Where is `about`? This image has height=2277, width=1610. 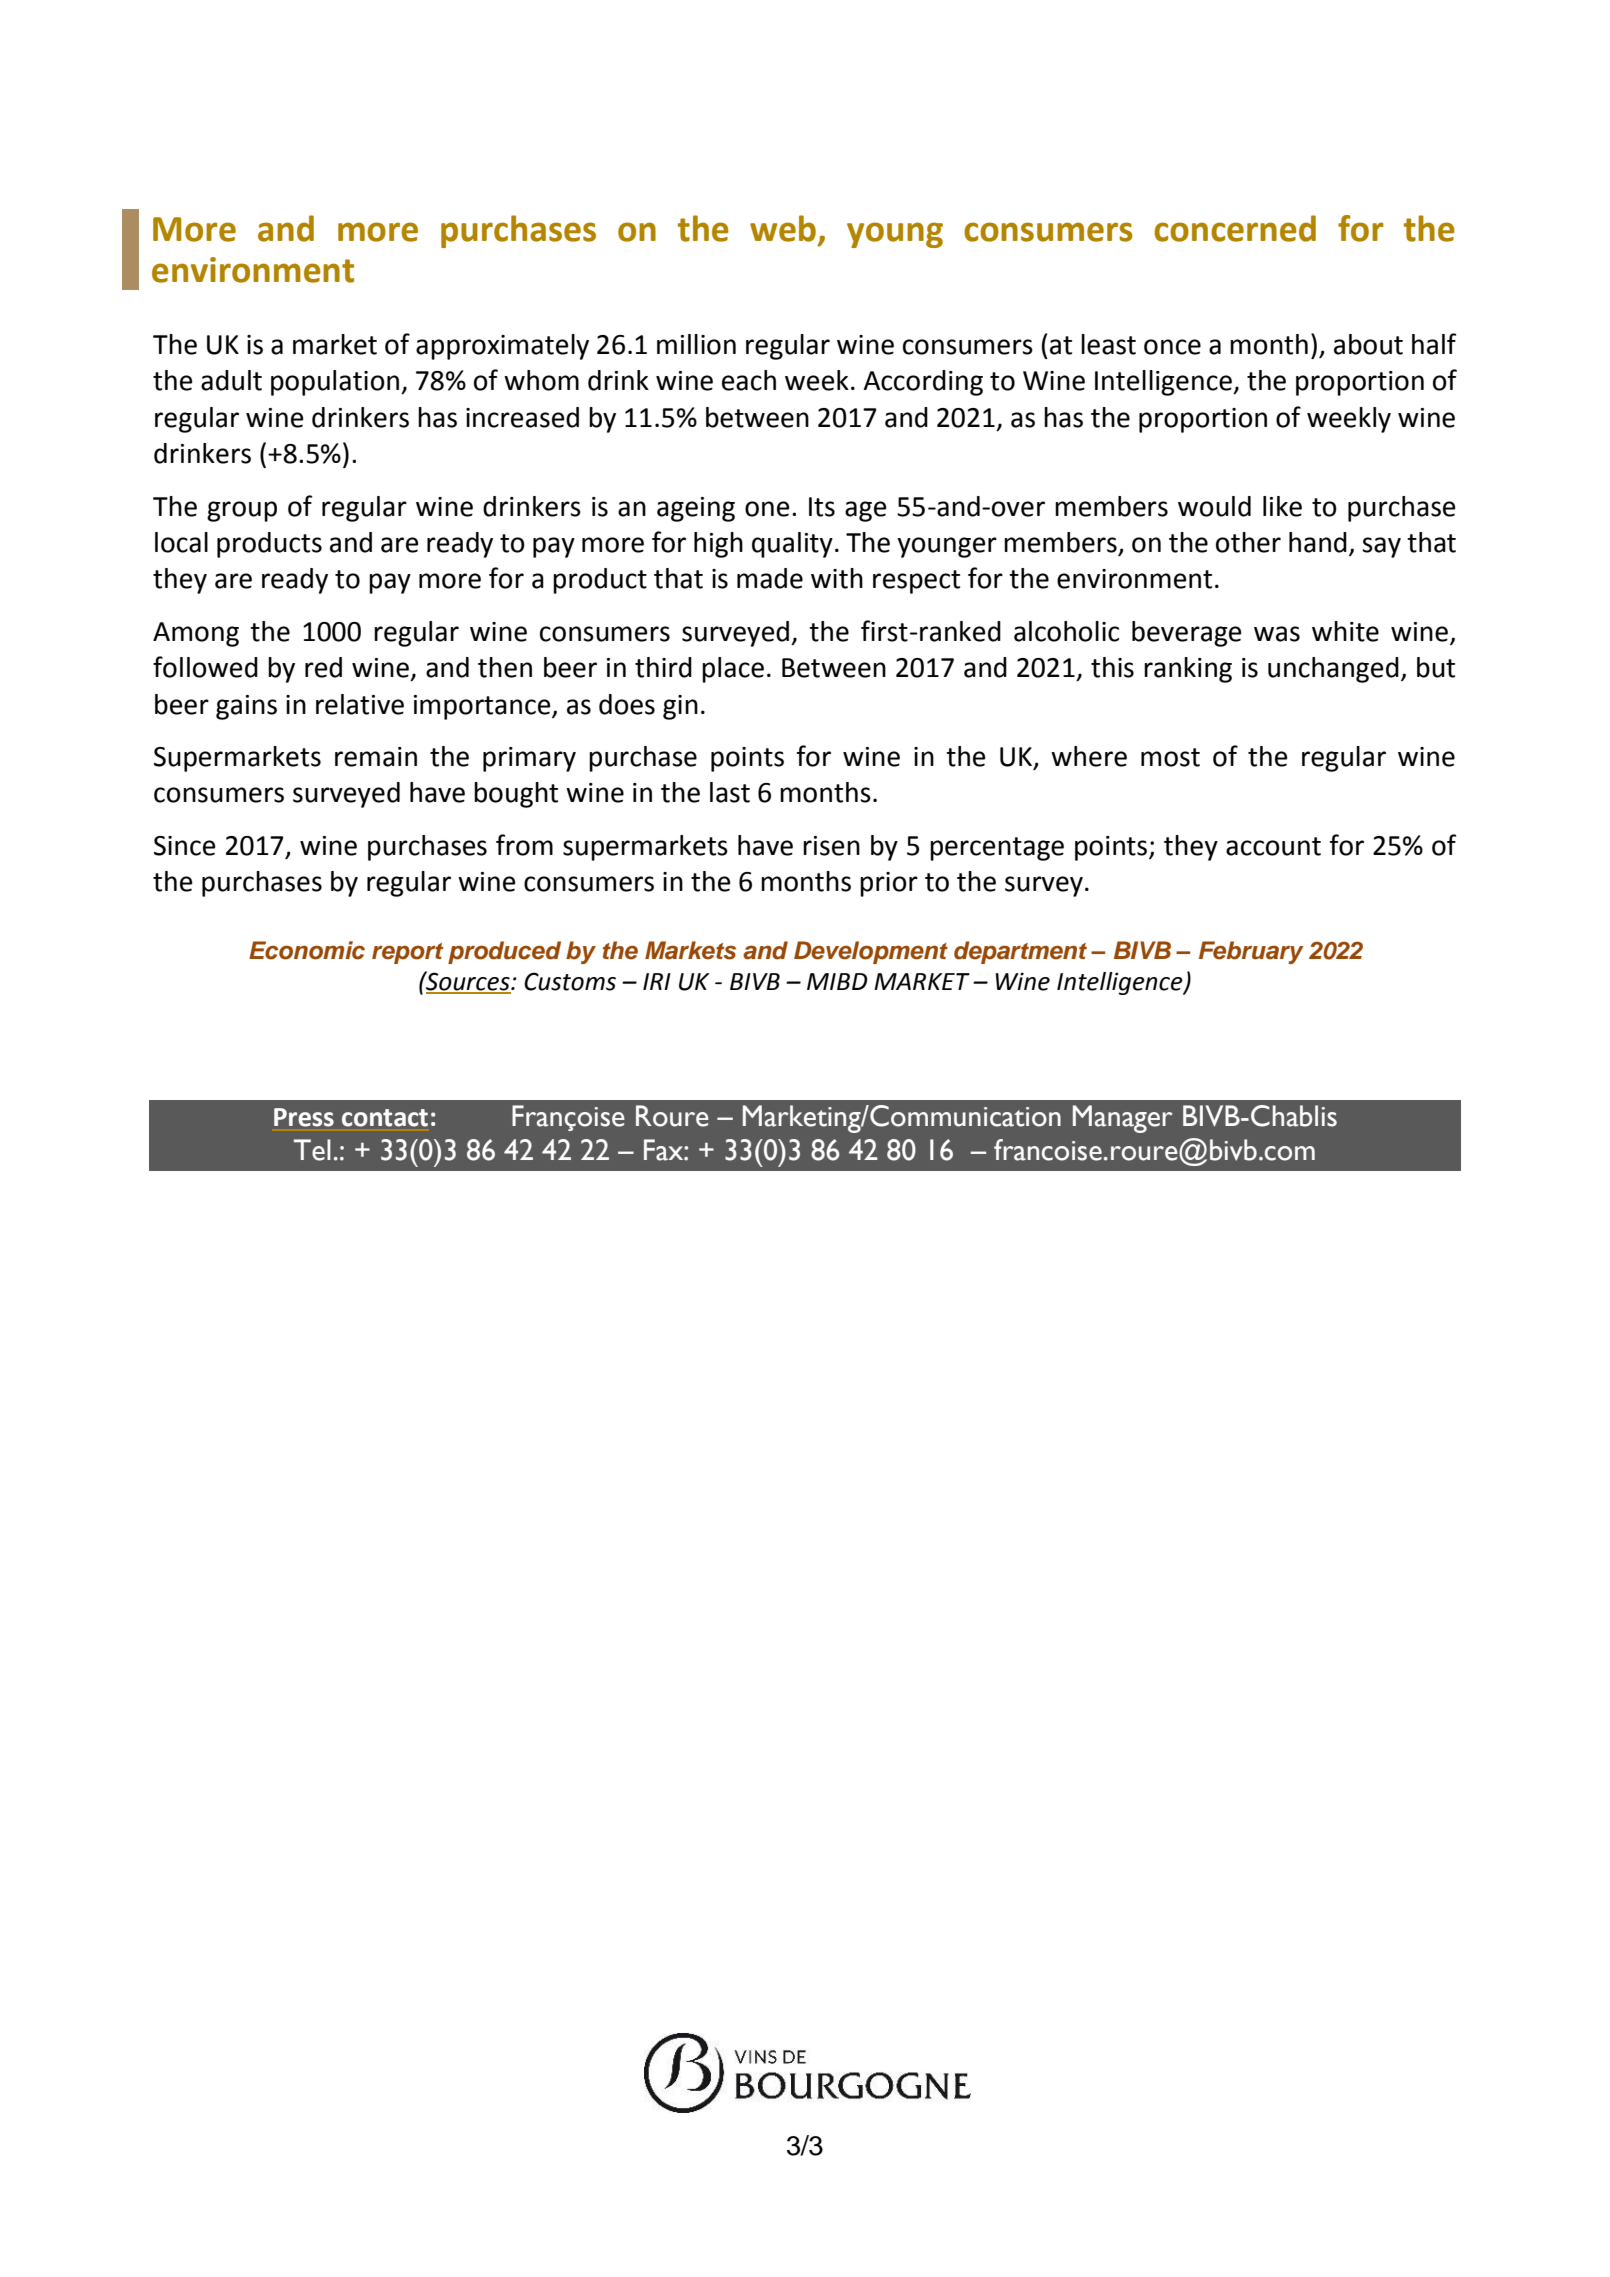 about is located at coordinates (1368, 344).
